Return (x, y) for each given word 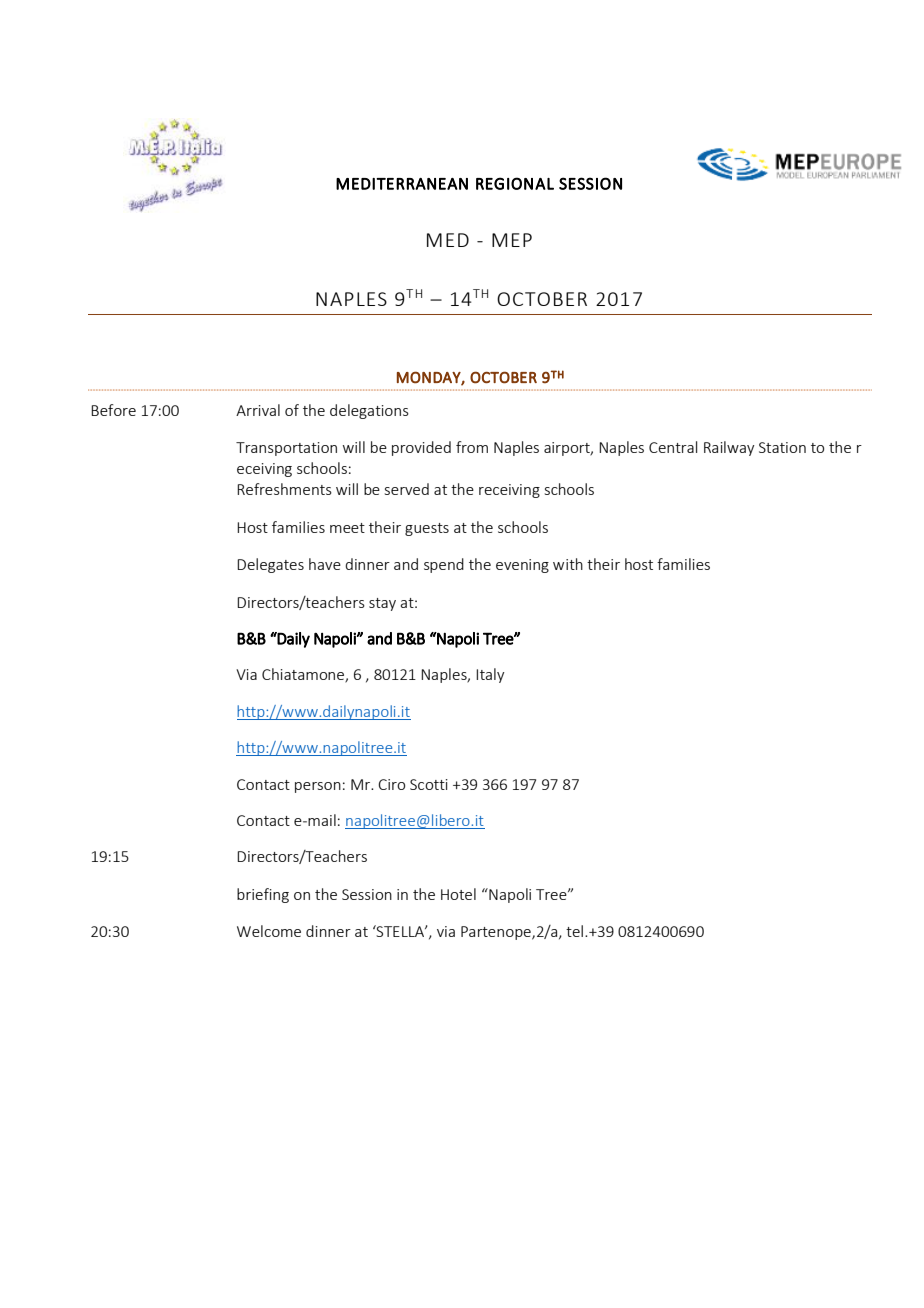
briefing (263, 895)
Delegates (270, 565)
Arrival (258, 410)
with (568, 564)
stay (382, 604)
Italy (490, 675)
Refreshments (284, 489)
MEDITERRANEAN (402, 184)
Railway (729, 448)
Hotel (458, 894)
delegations (369, 411)
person (318, 787)
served (407, 489)
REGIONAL (515, 183)
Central (673, 447)
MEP (512, 240)
